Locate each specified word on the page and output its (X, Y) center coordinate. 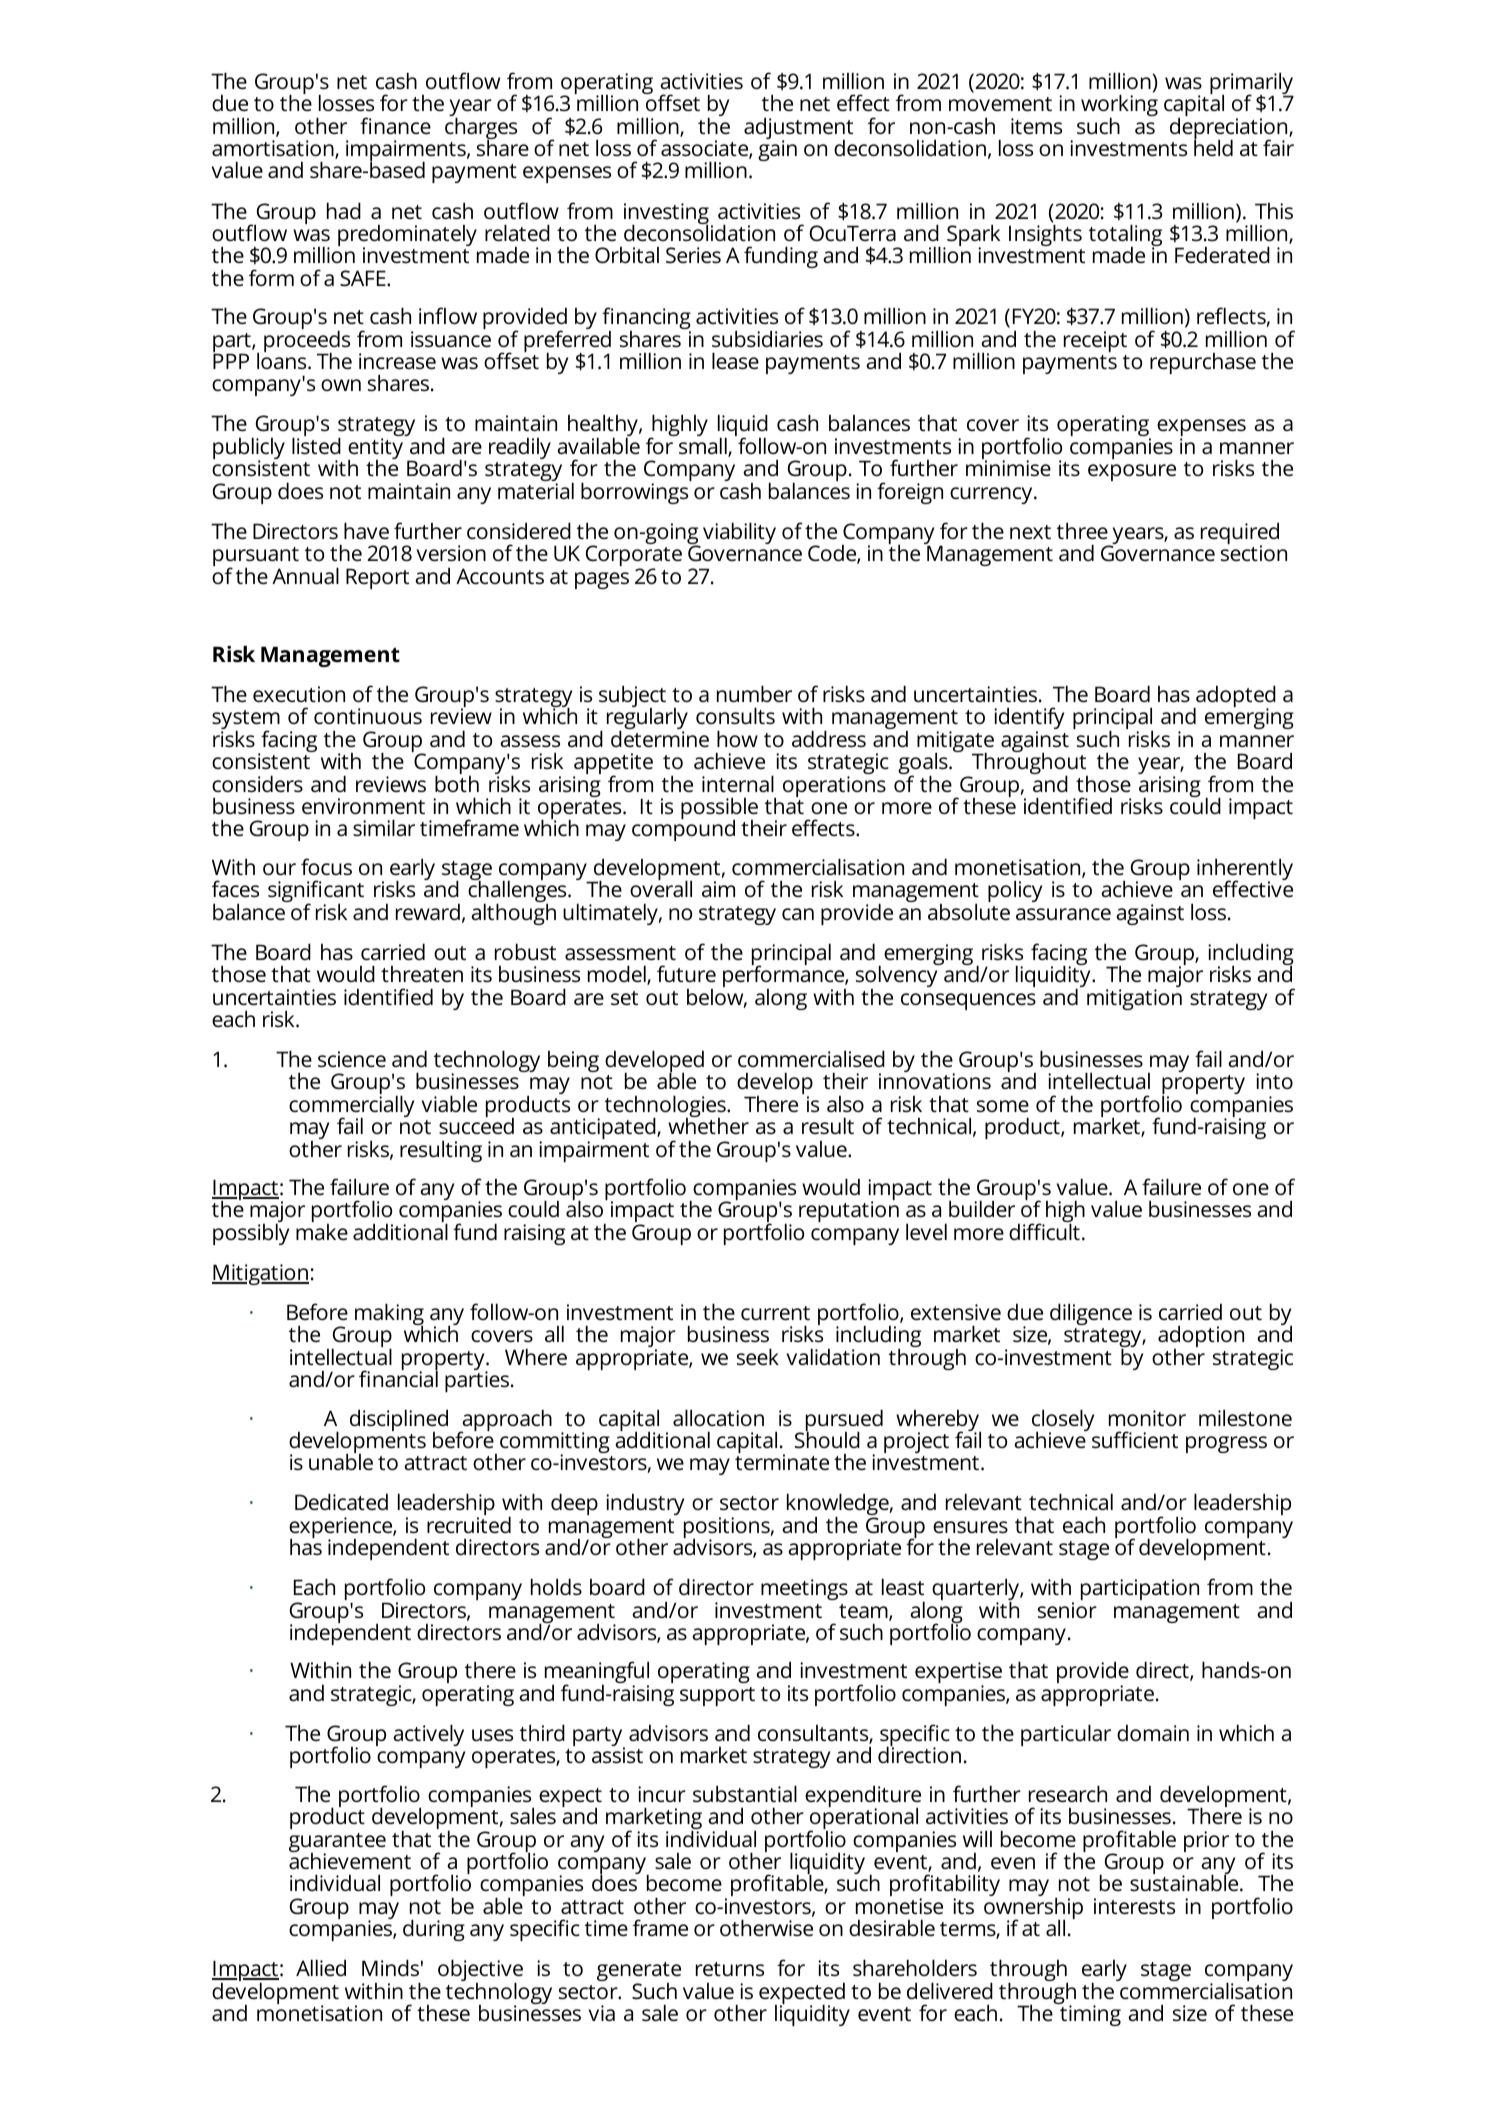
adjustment (798, 129)
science (352, 1059)
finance (395, 125)
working (1119, 106)
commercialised (811, 1058)
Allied (321, 1967)
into (1274, 1081)
